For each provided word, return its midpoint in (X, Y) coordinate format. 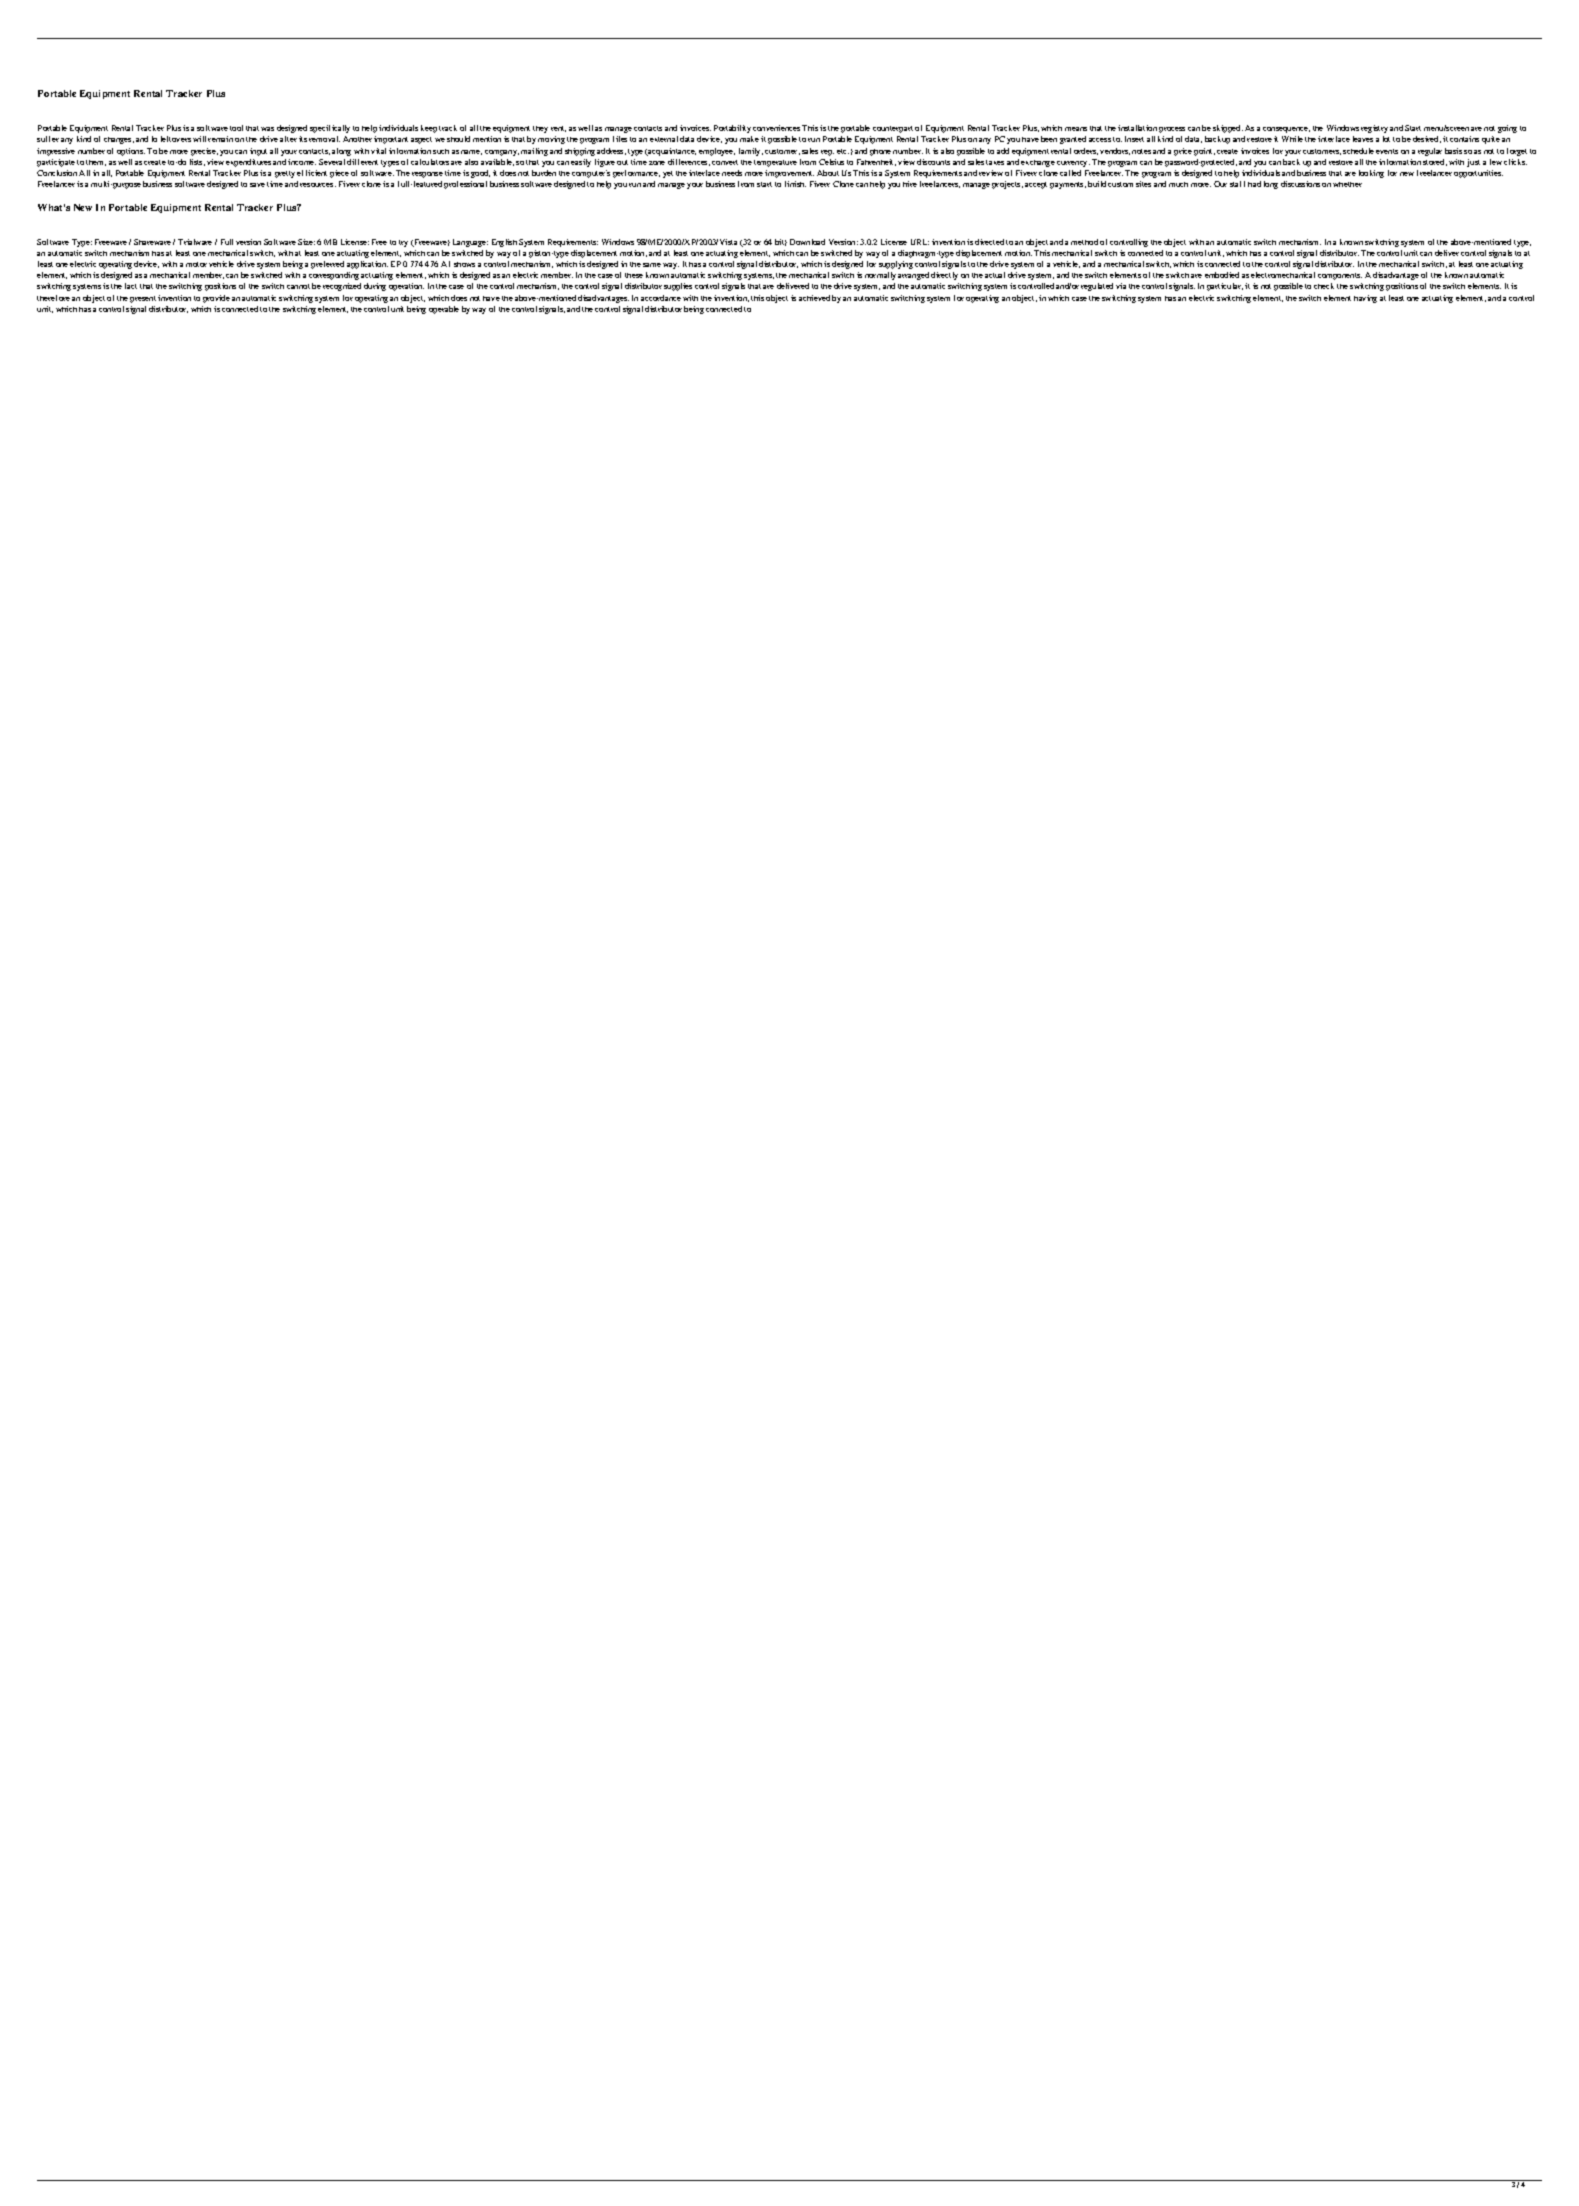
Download (807, 242)
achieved (814, 298)
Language (470, 243)
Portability (732, 129)
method (1084, 242)
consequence (1286, 130)
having (1365, 299)
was (267, 129)
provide (216, 299)
